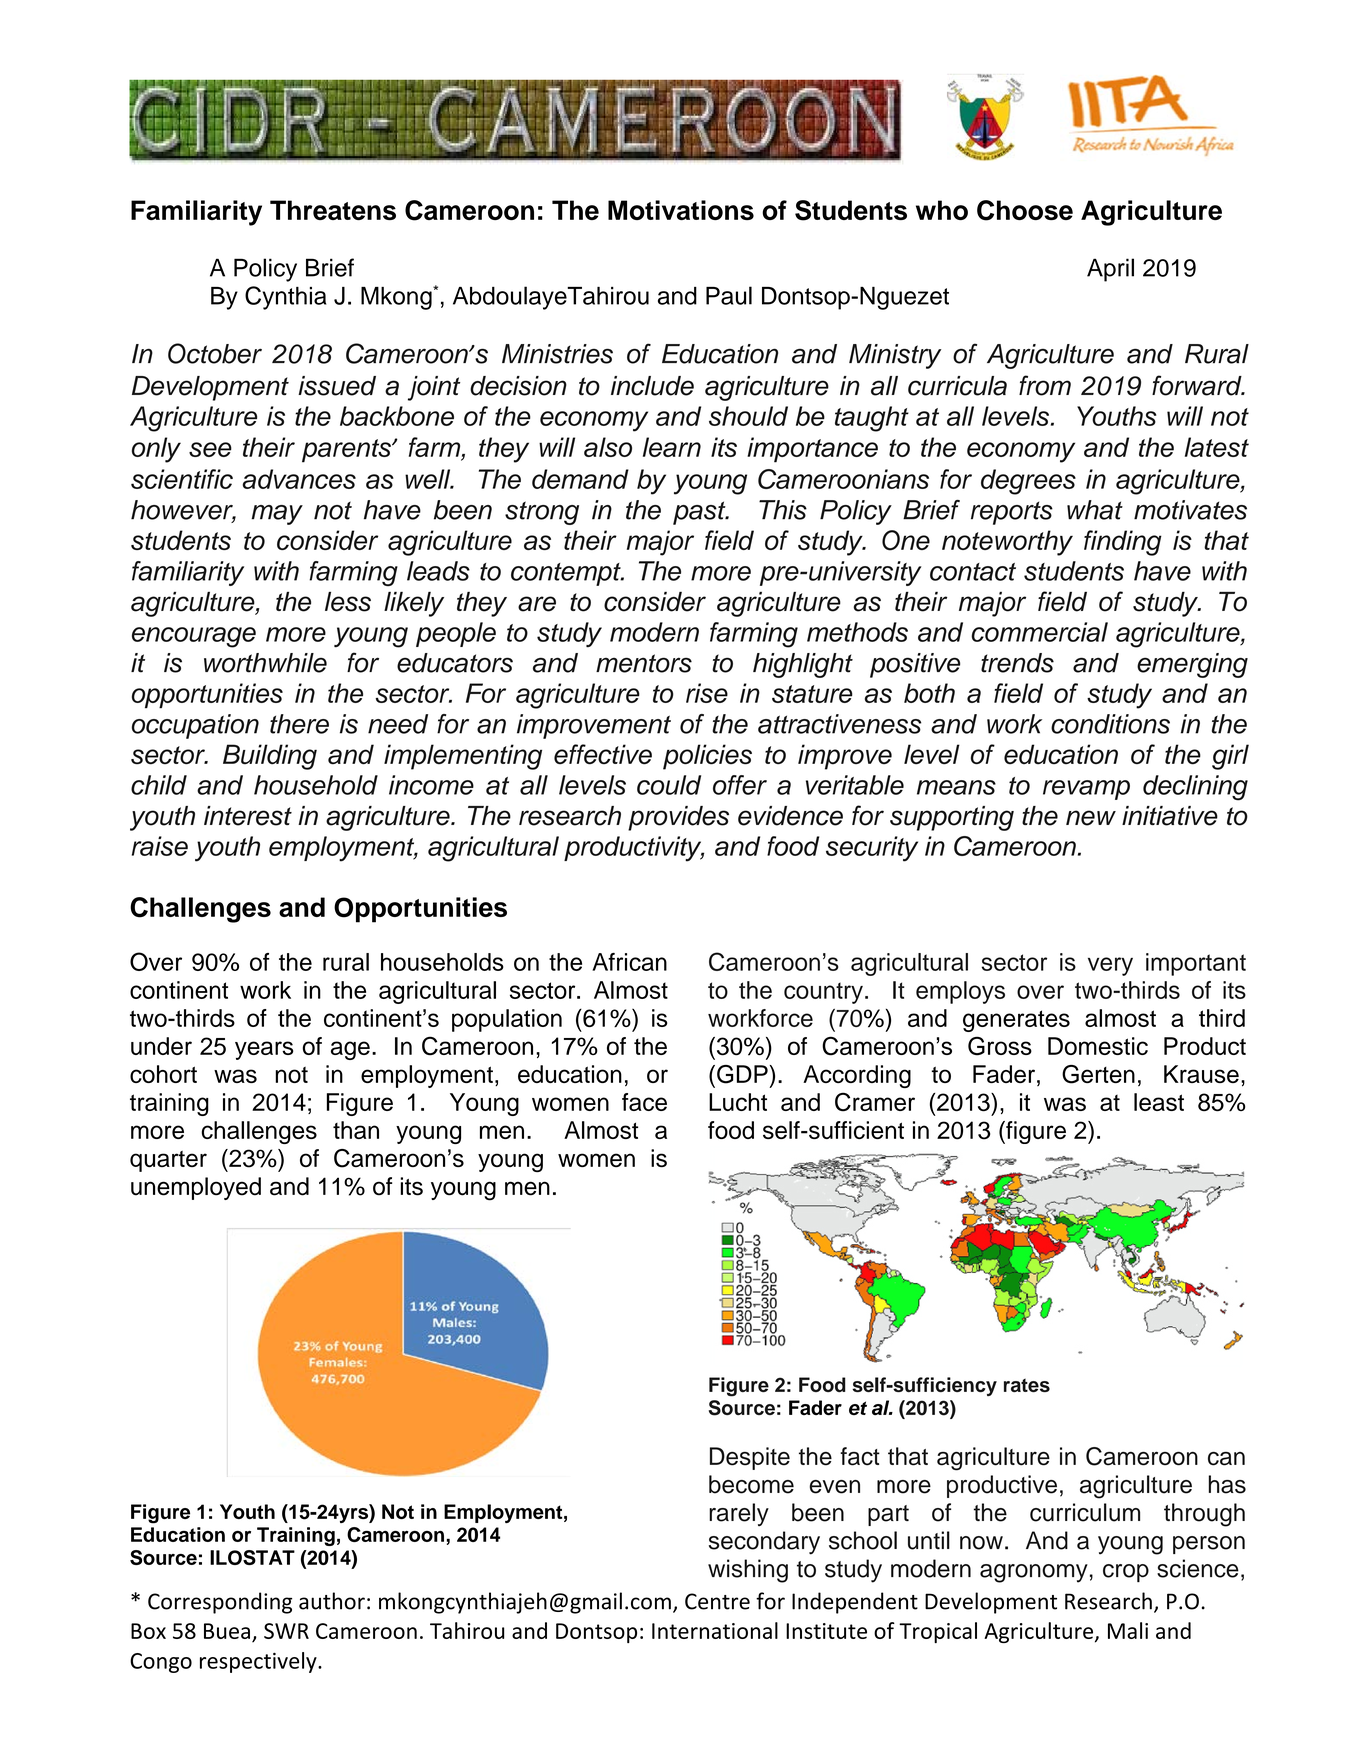  I want to click on SWR, so click(286, 1631).
